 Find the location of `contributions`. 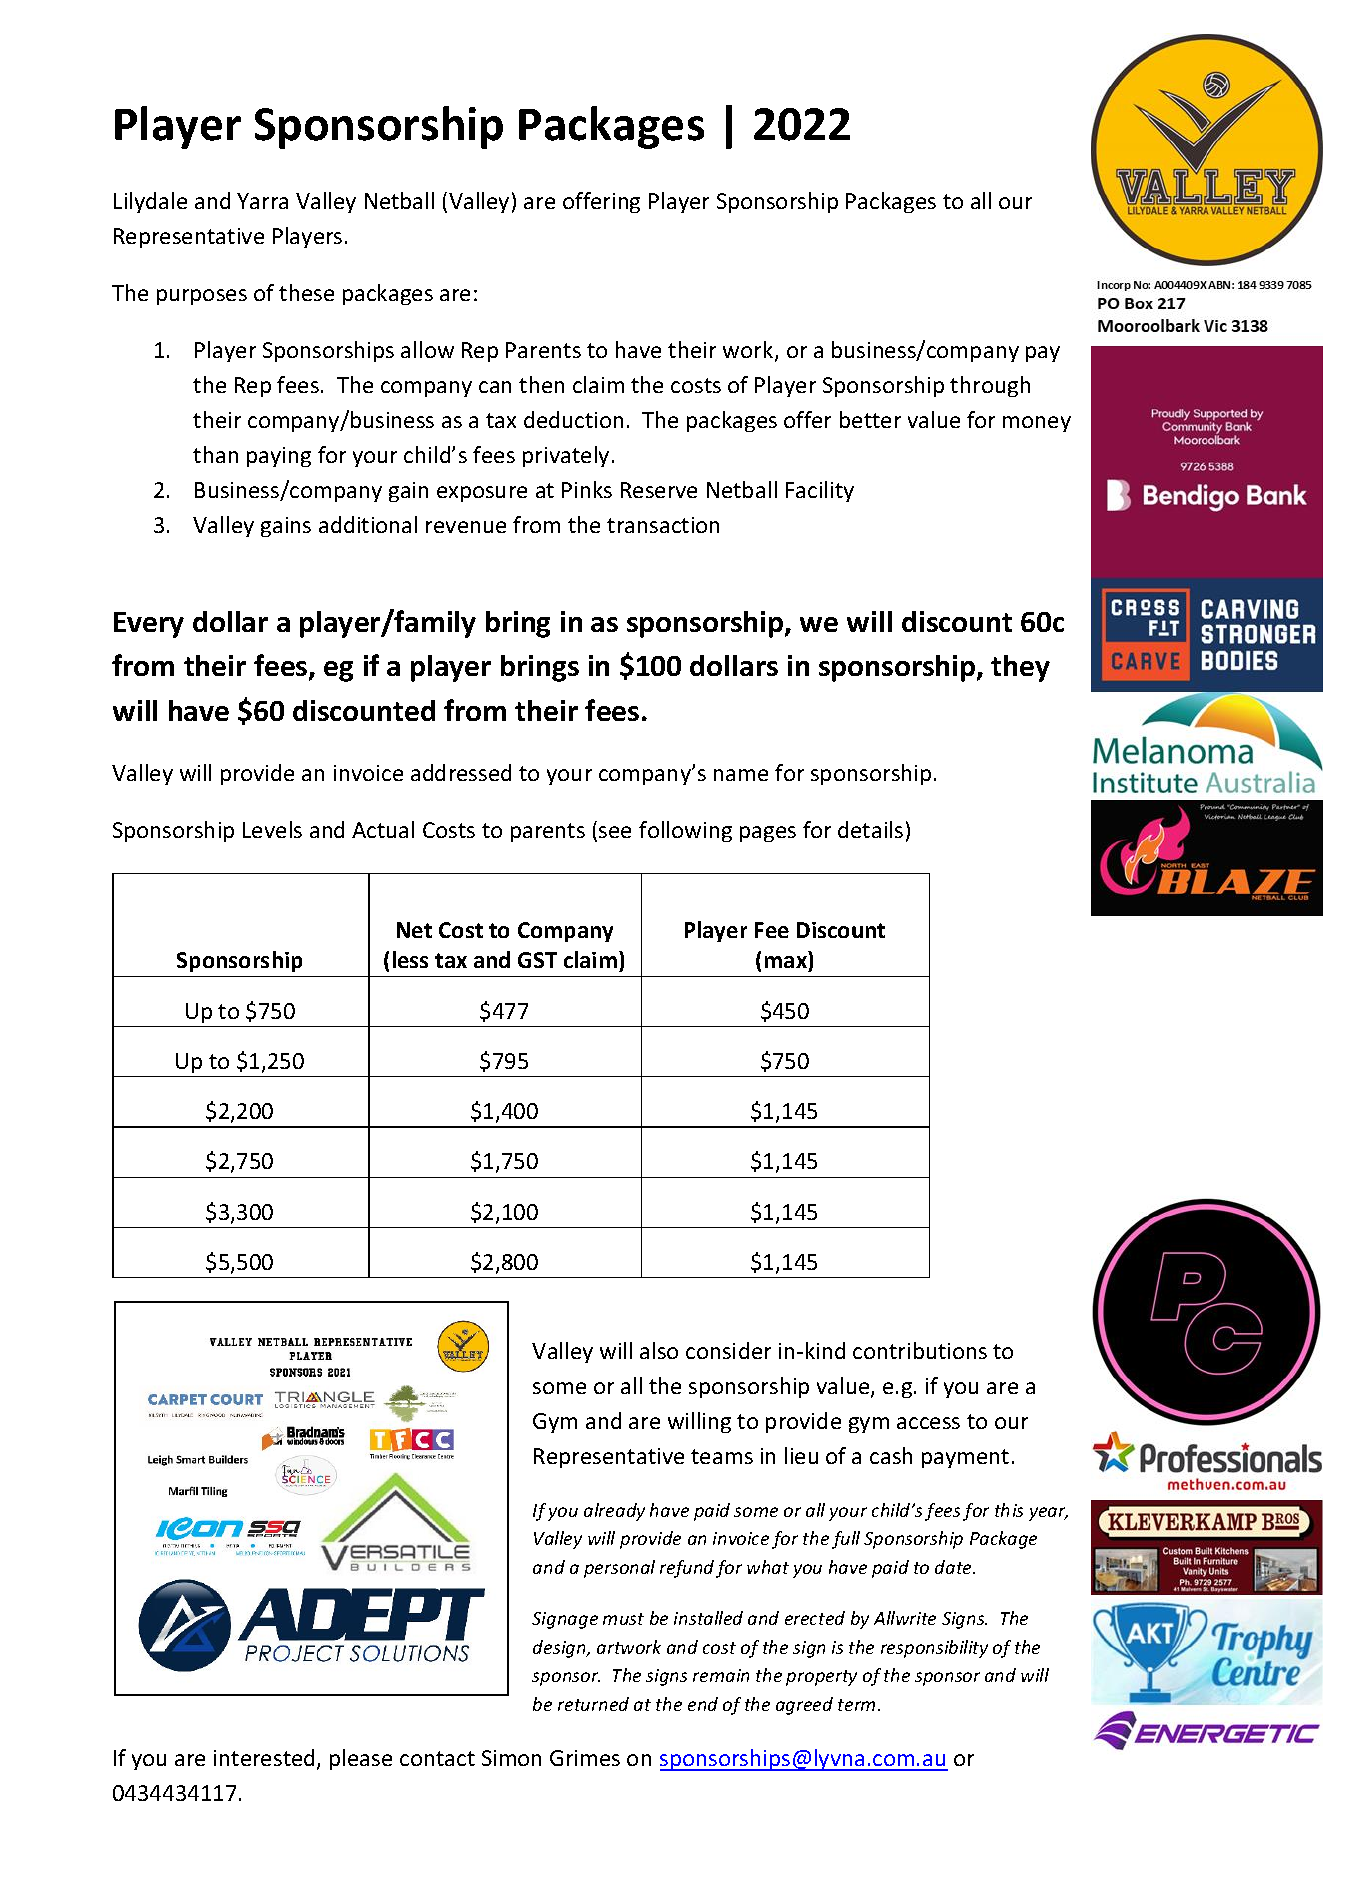

contributions is located at coordinates (920, 1350).
